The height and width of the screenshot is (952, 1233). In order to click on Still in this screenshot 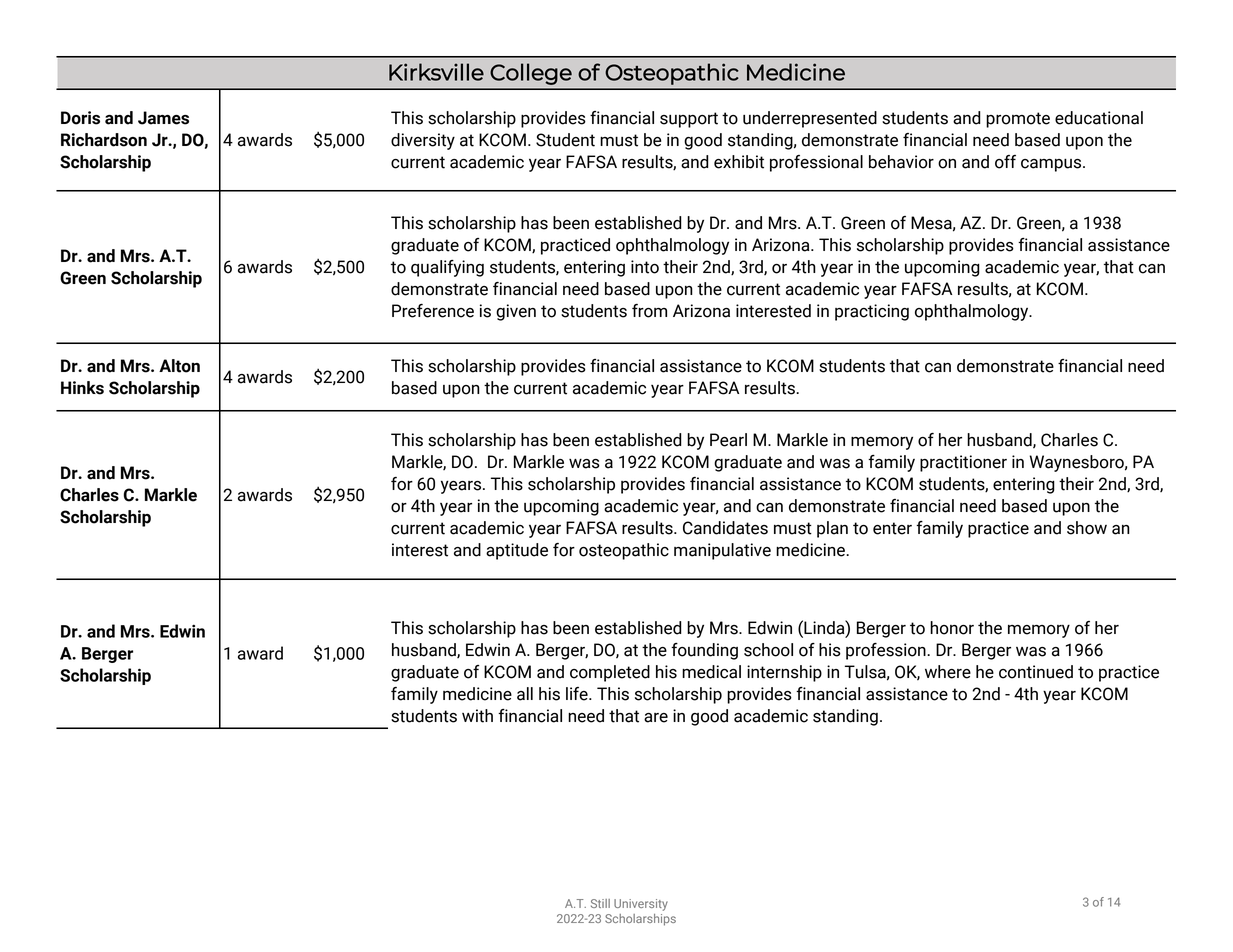, I will do `click(600, 903)`.
